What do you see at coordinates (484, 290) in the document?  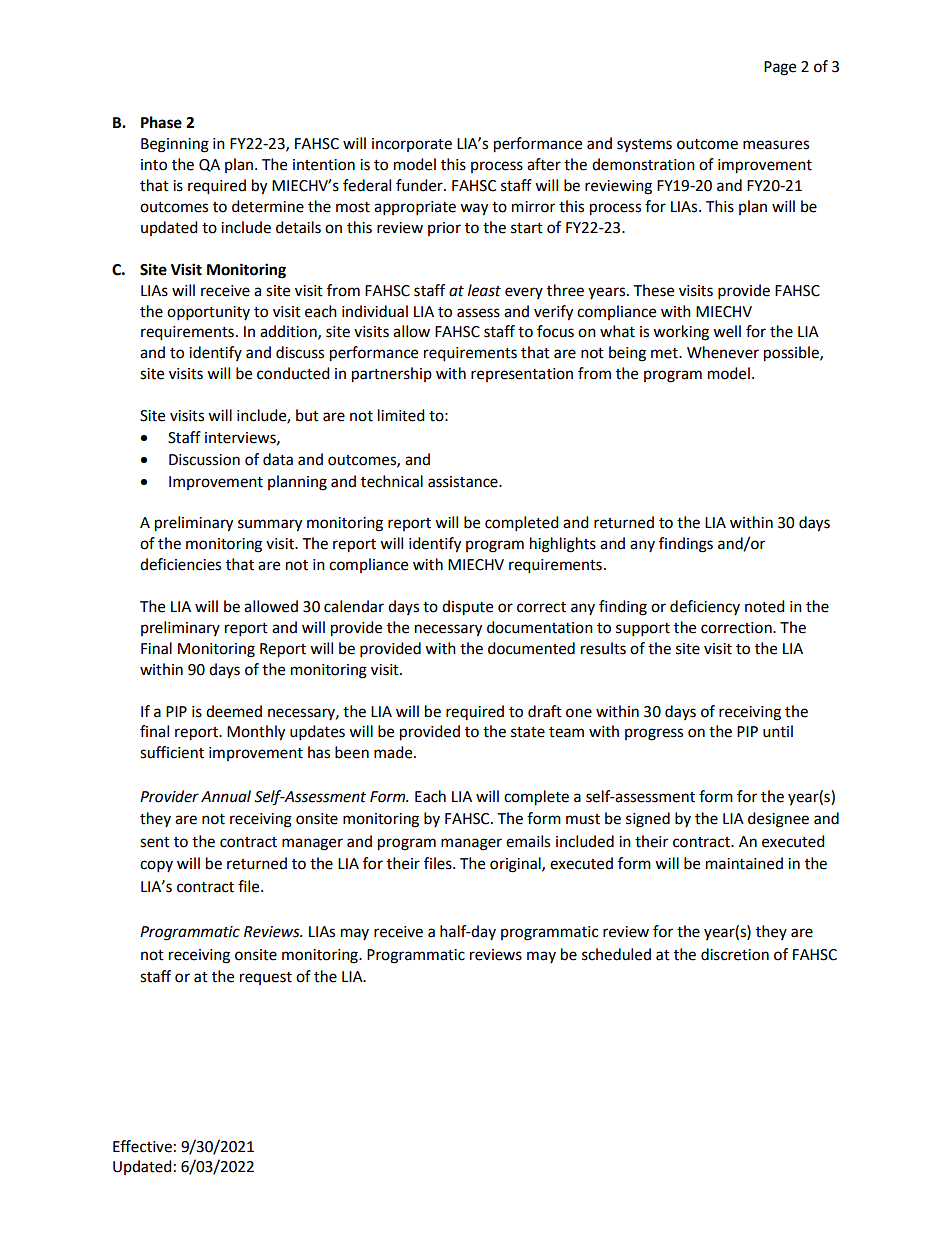 I see `least` at bounding box center [484, 290].
